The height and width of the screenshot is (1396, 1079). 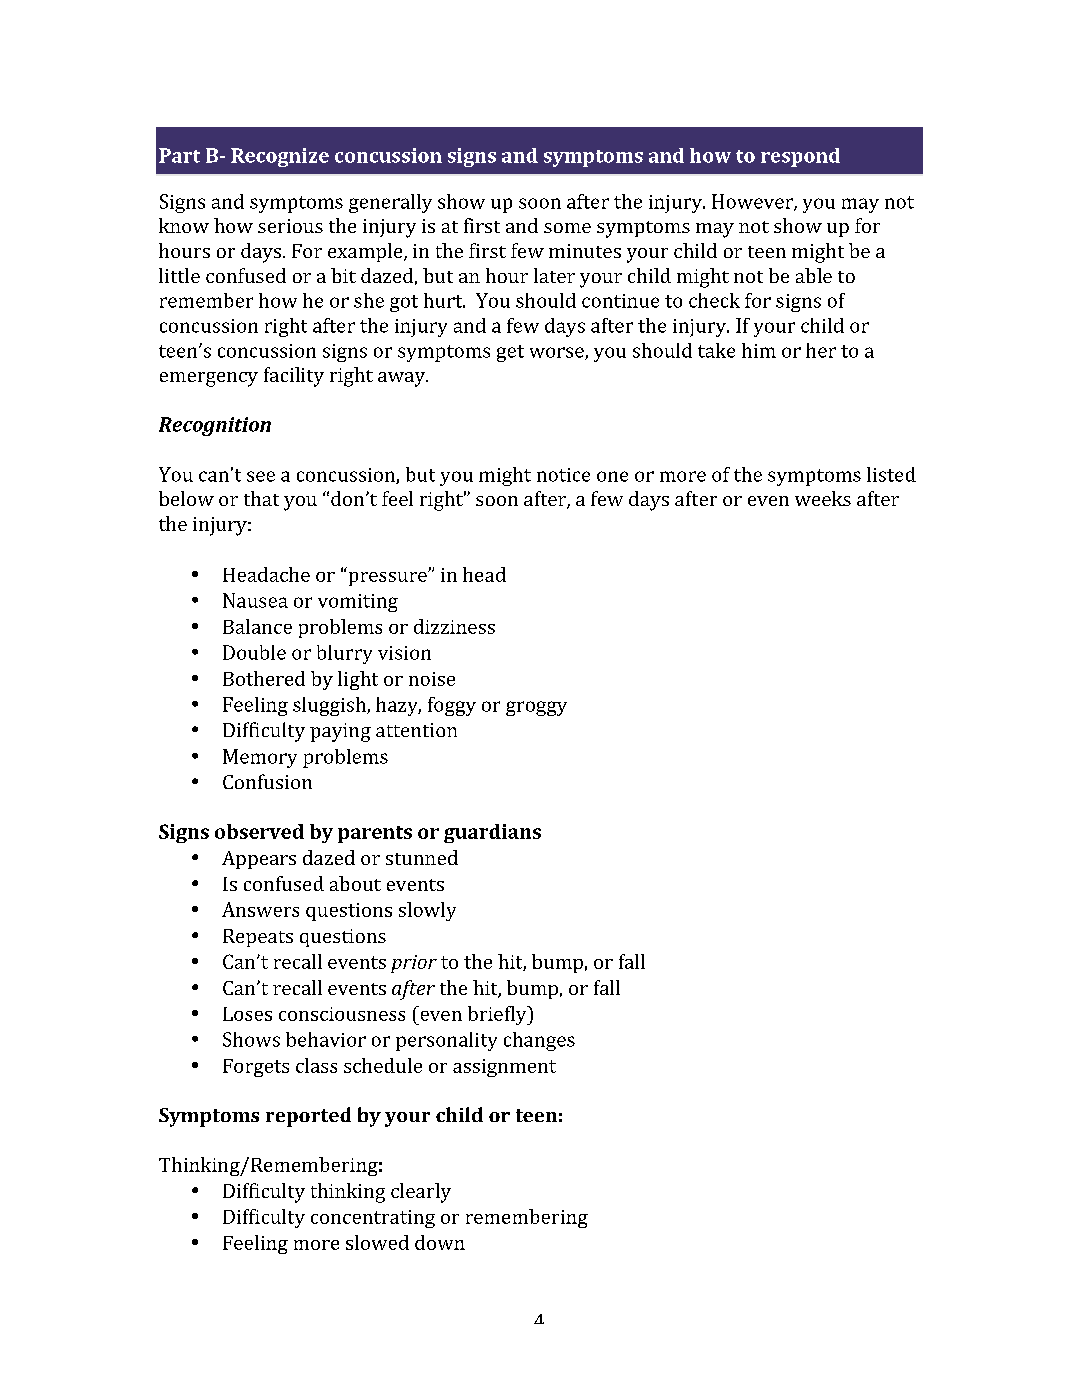 What do you see at coordinates (498, 1015) in the screenshot?
I see `briefly` at bounding box center [498, 1015].
